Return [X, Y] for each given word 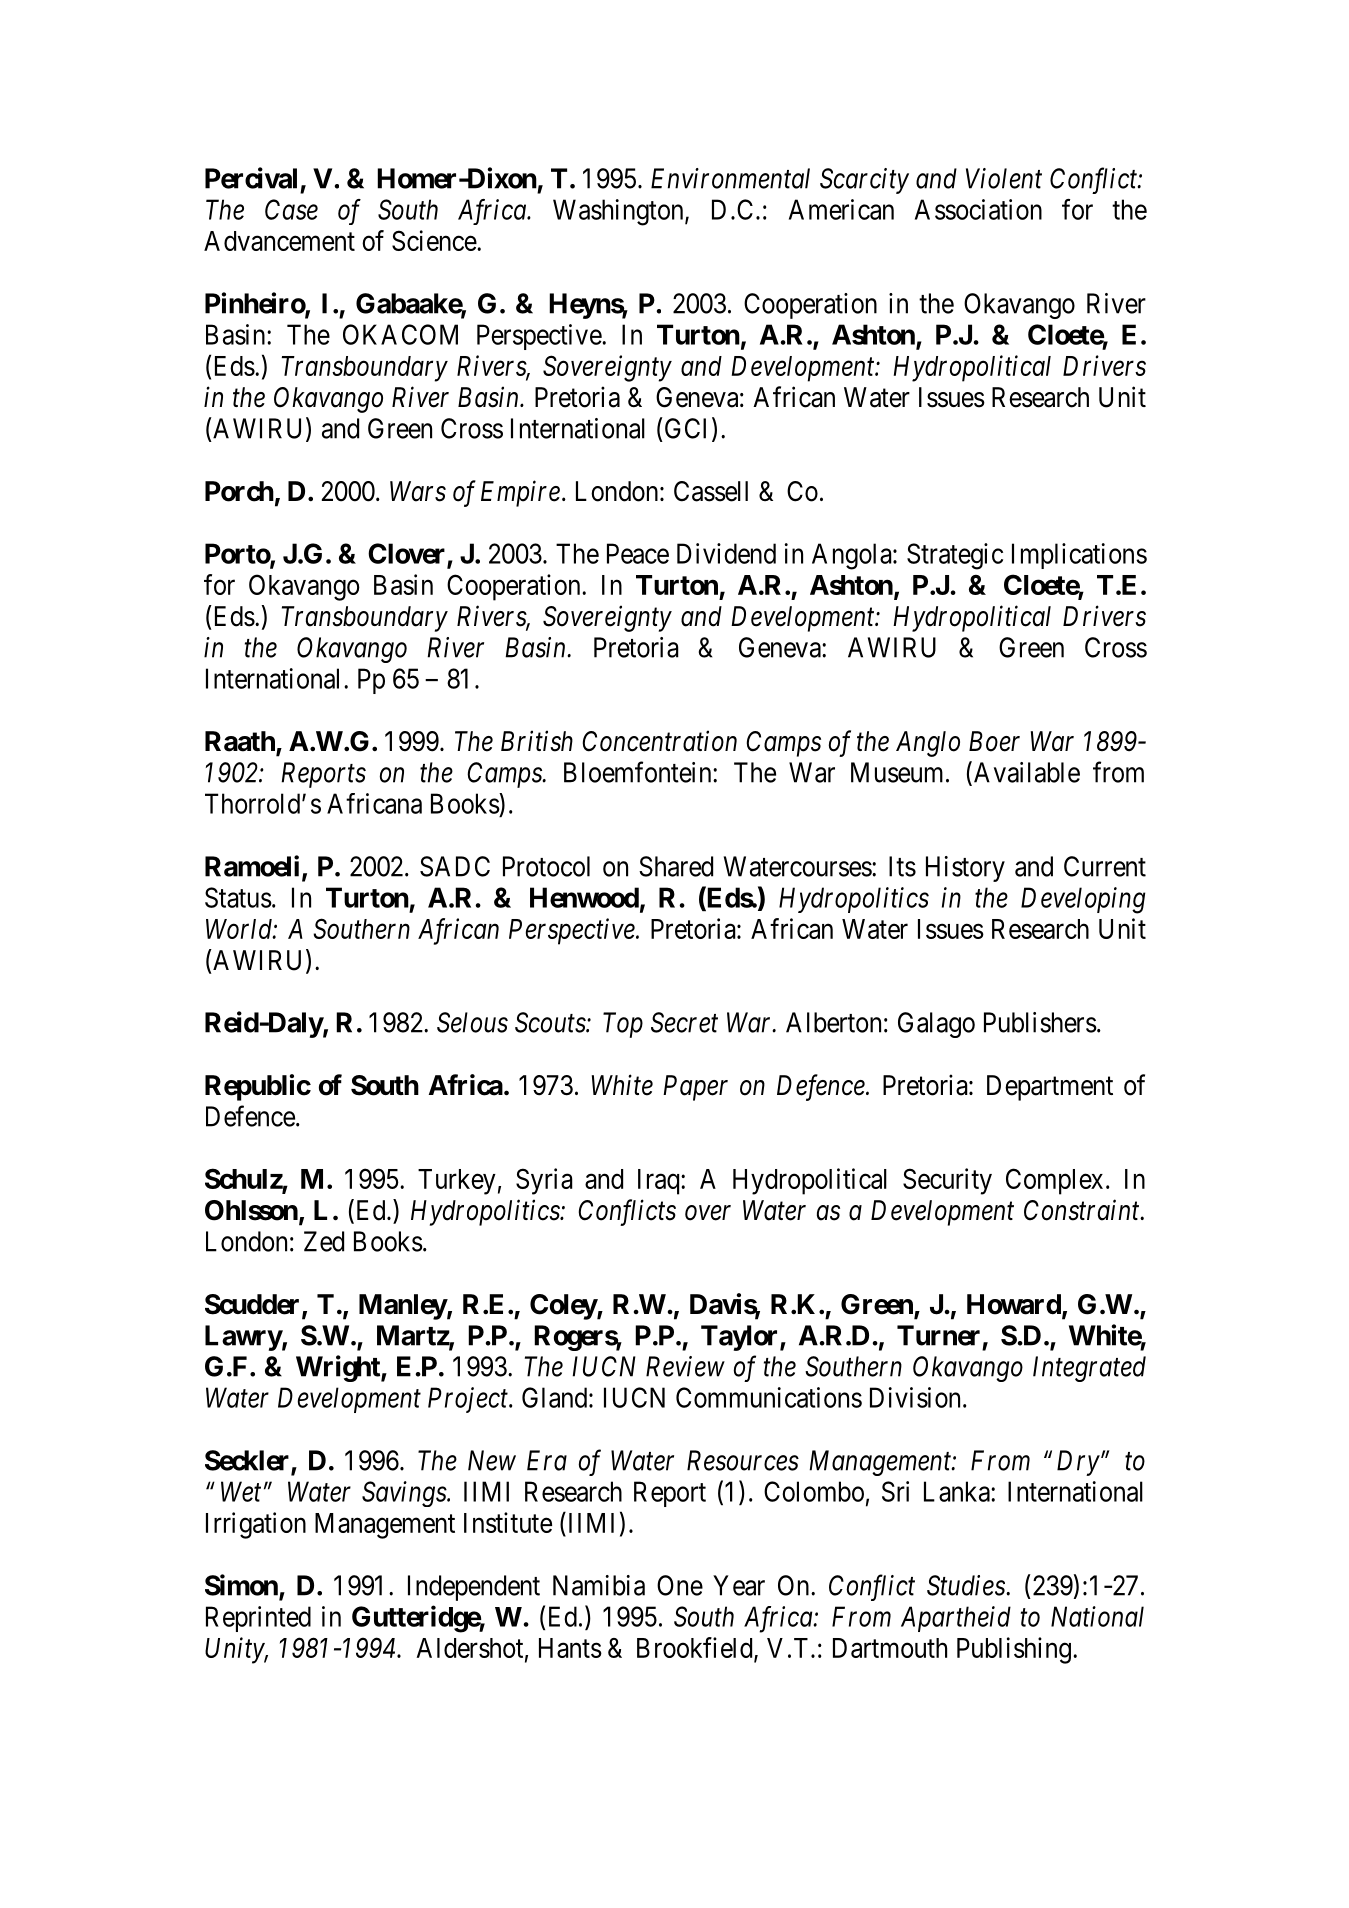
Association [978, 209]
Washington [619, 212]
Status [238, 897]
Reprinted [258, 1619]
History [965, 869]
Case [291, 209]
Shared [676, 866]
